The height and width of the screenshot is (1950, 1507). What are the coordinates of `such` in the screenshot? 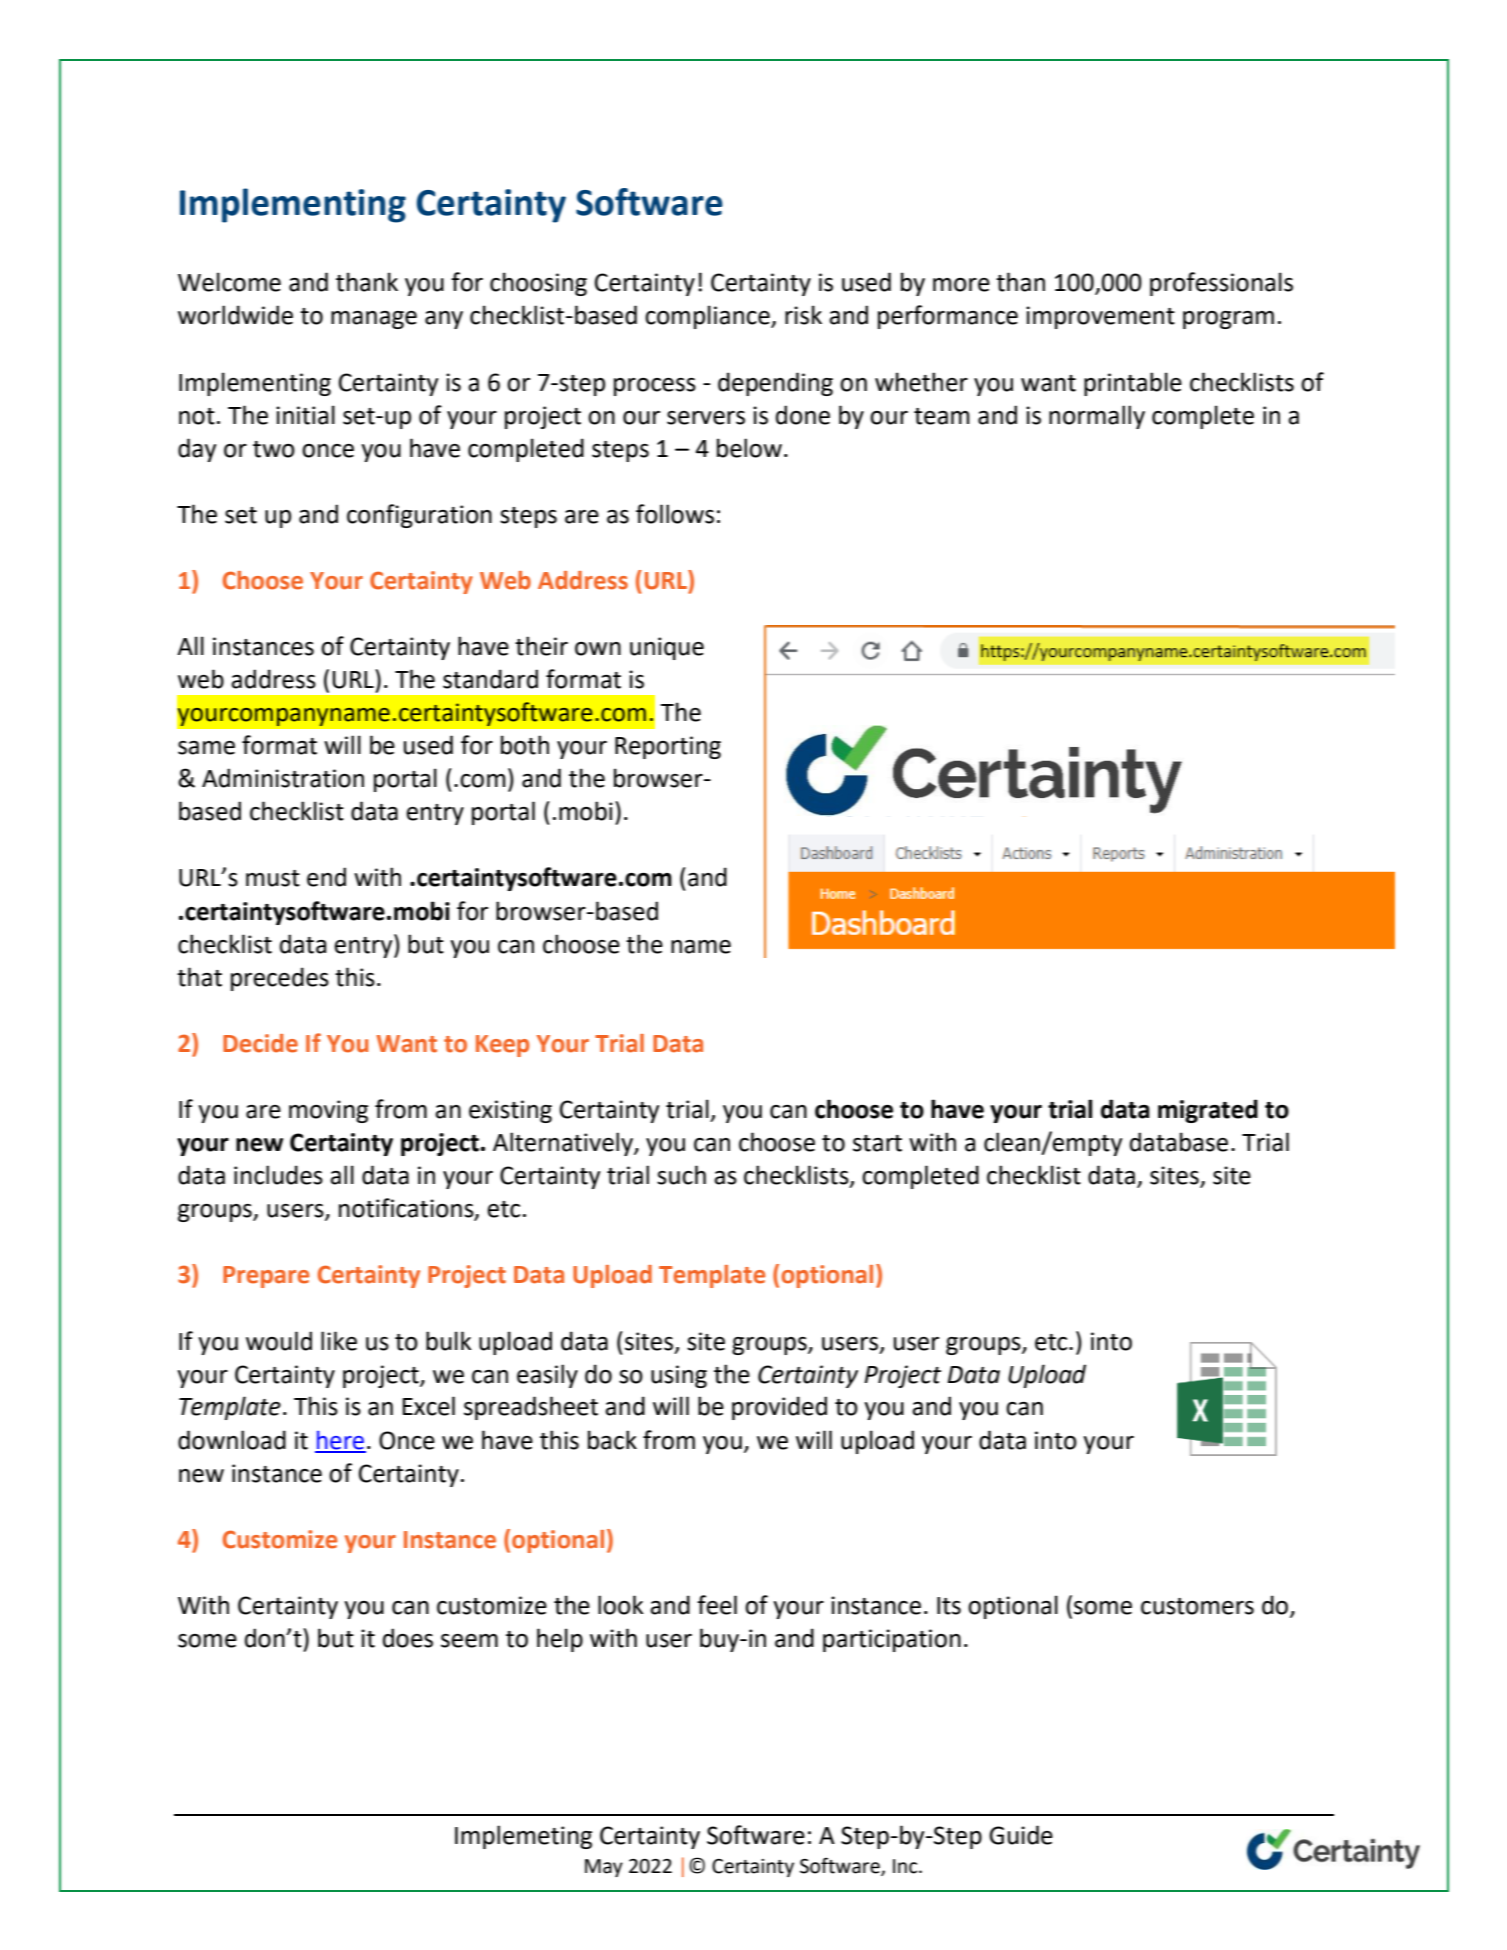 It's located at (681, 1175).
